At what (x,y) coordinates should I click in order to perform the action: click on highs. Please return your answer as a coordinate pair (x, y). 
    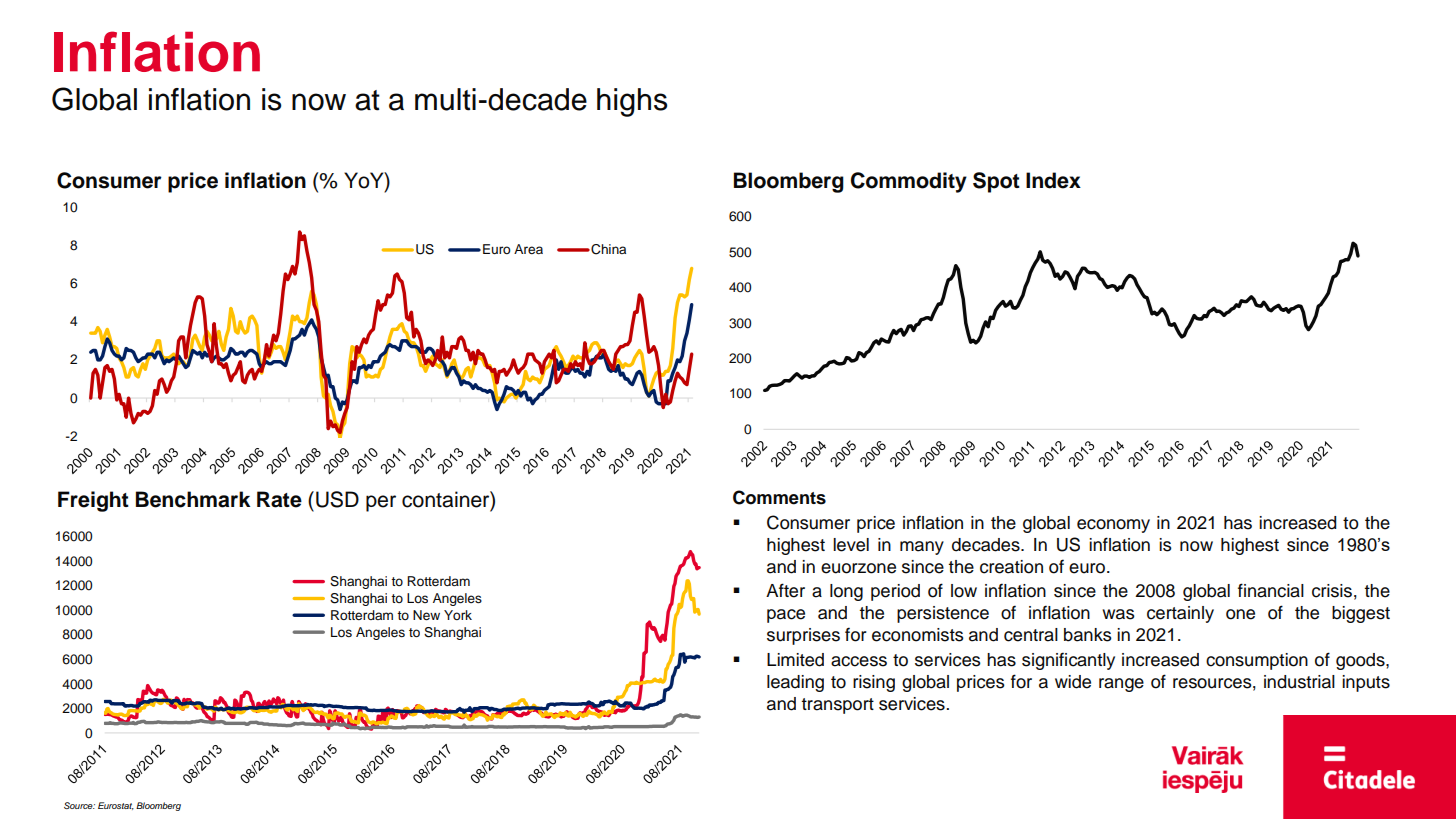
    Looking at the image, I should click on (632, 102).
